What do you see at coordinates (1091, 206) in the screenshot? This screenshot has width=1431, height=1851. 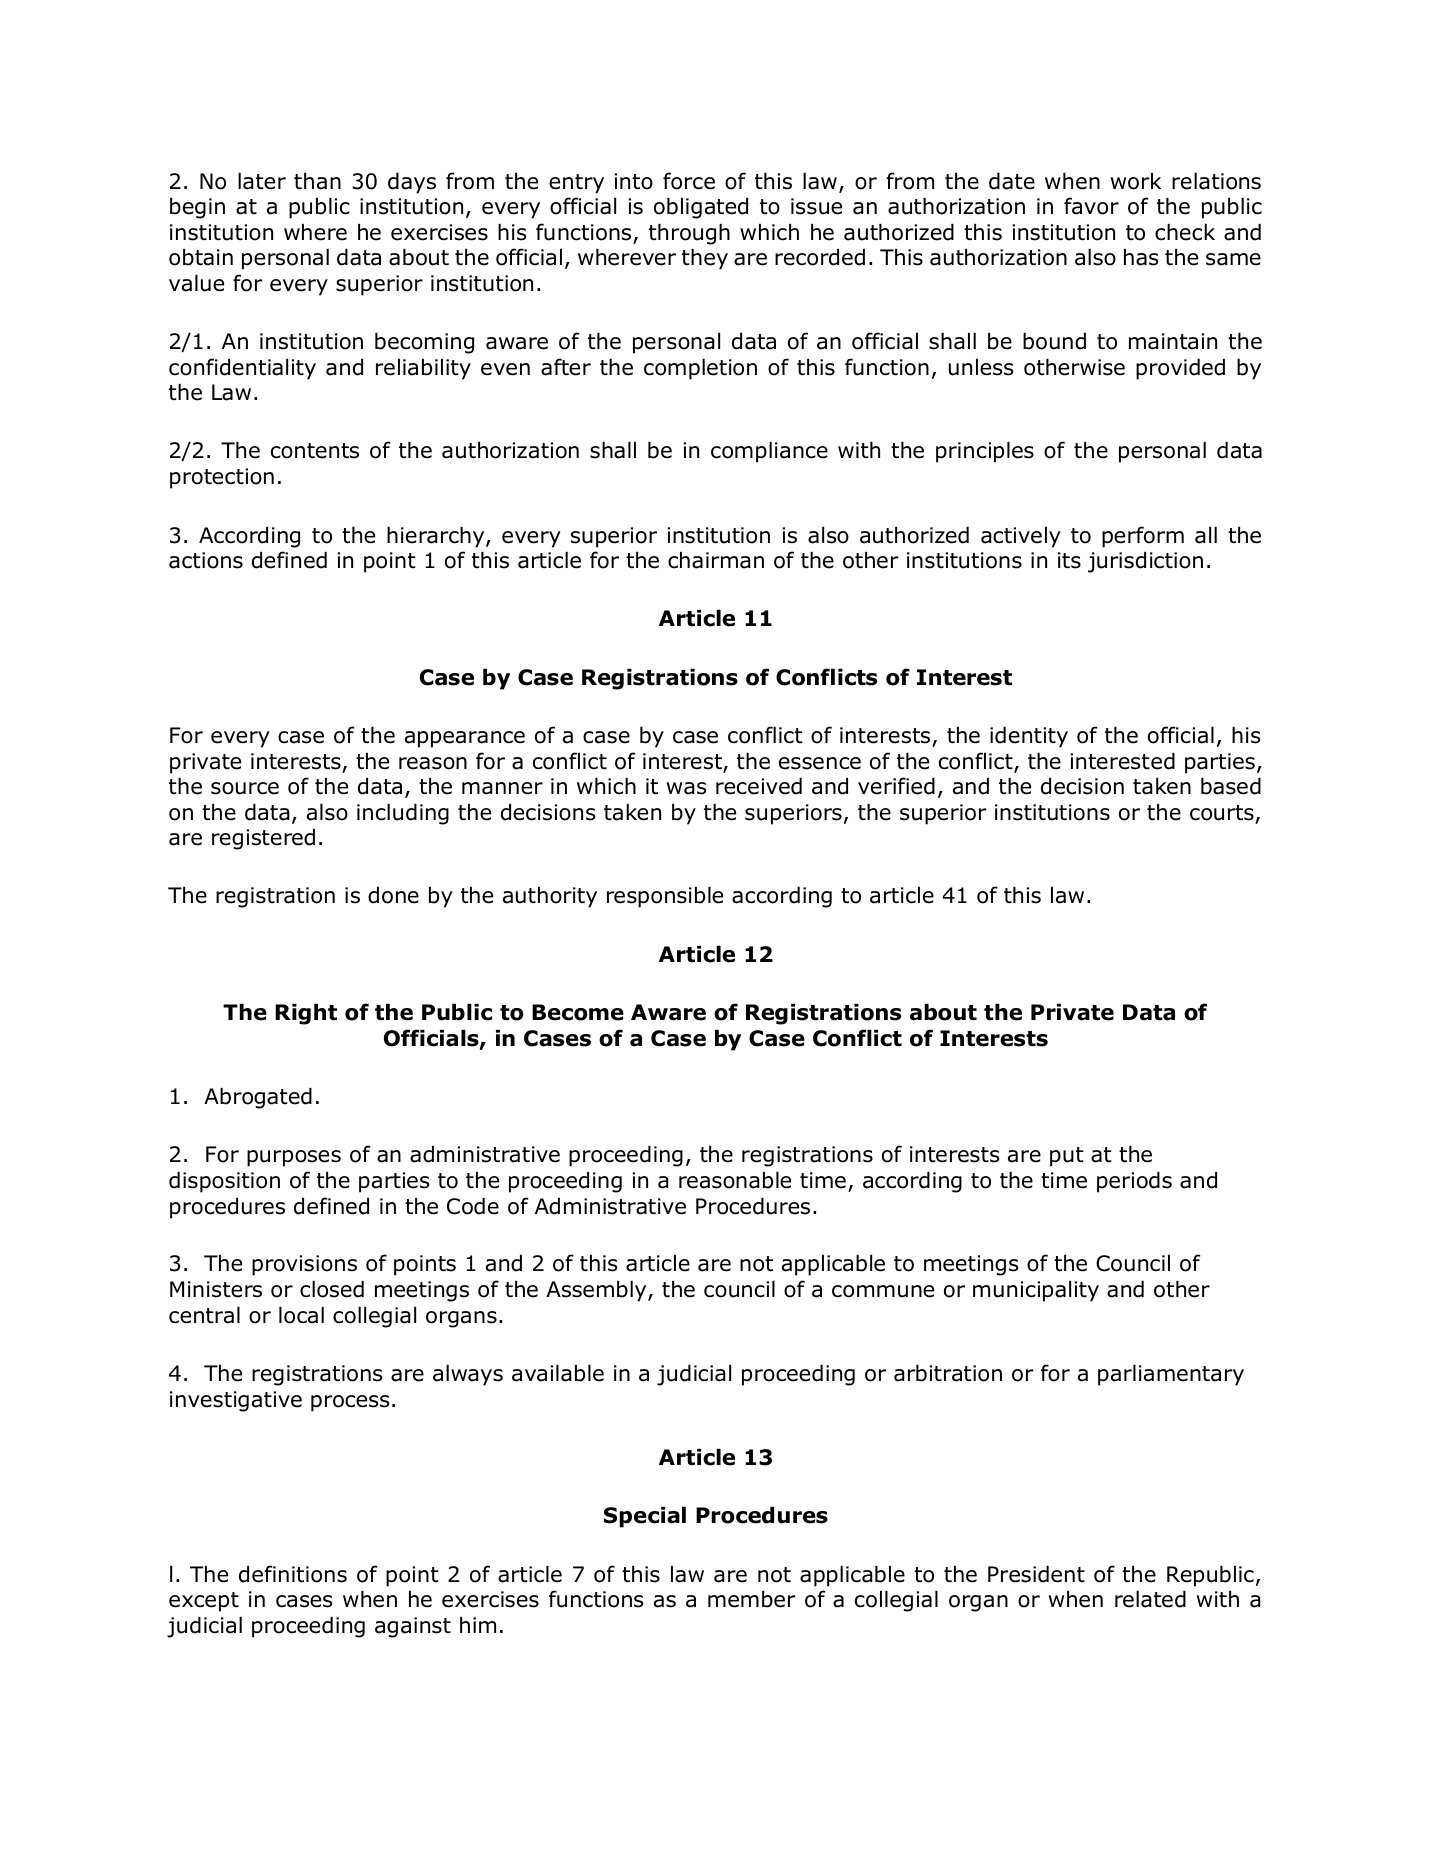 I see `favor` at bounding box center [1091, 206].
